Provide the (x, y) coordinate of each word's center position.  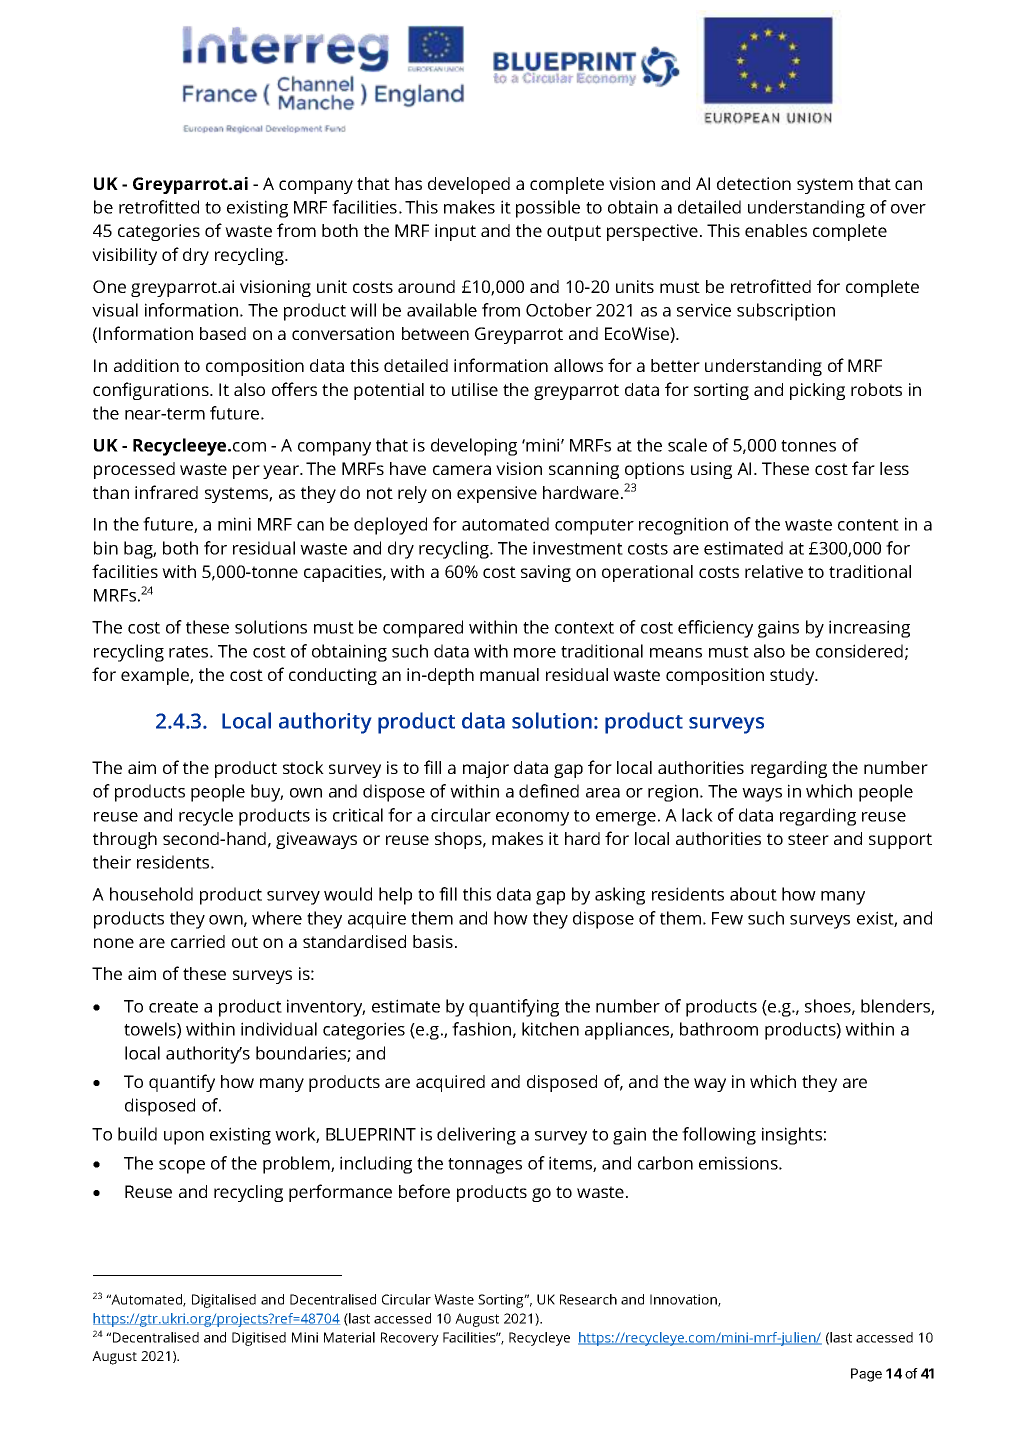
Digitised (259, 1339)
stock (303, 767)
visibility (124, 256)
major (486, 769)
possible (548, 209)
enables (776, 230)
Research (588, 1299)
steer (808, 839)
